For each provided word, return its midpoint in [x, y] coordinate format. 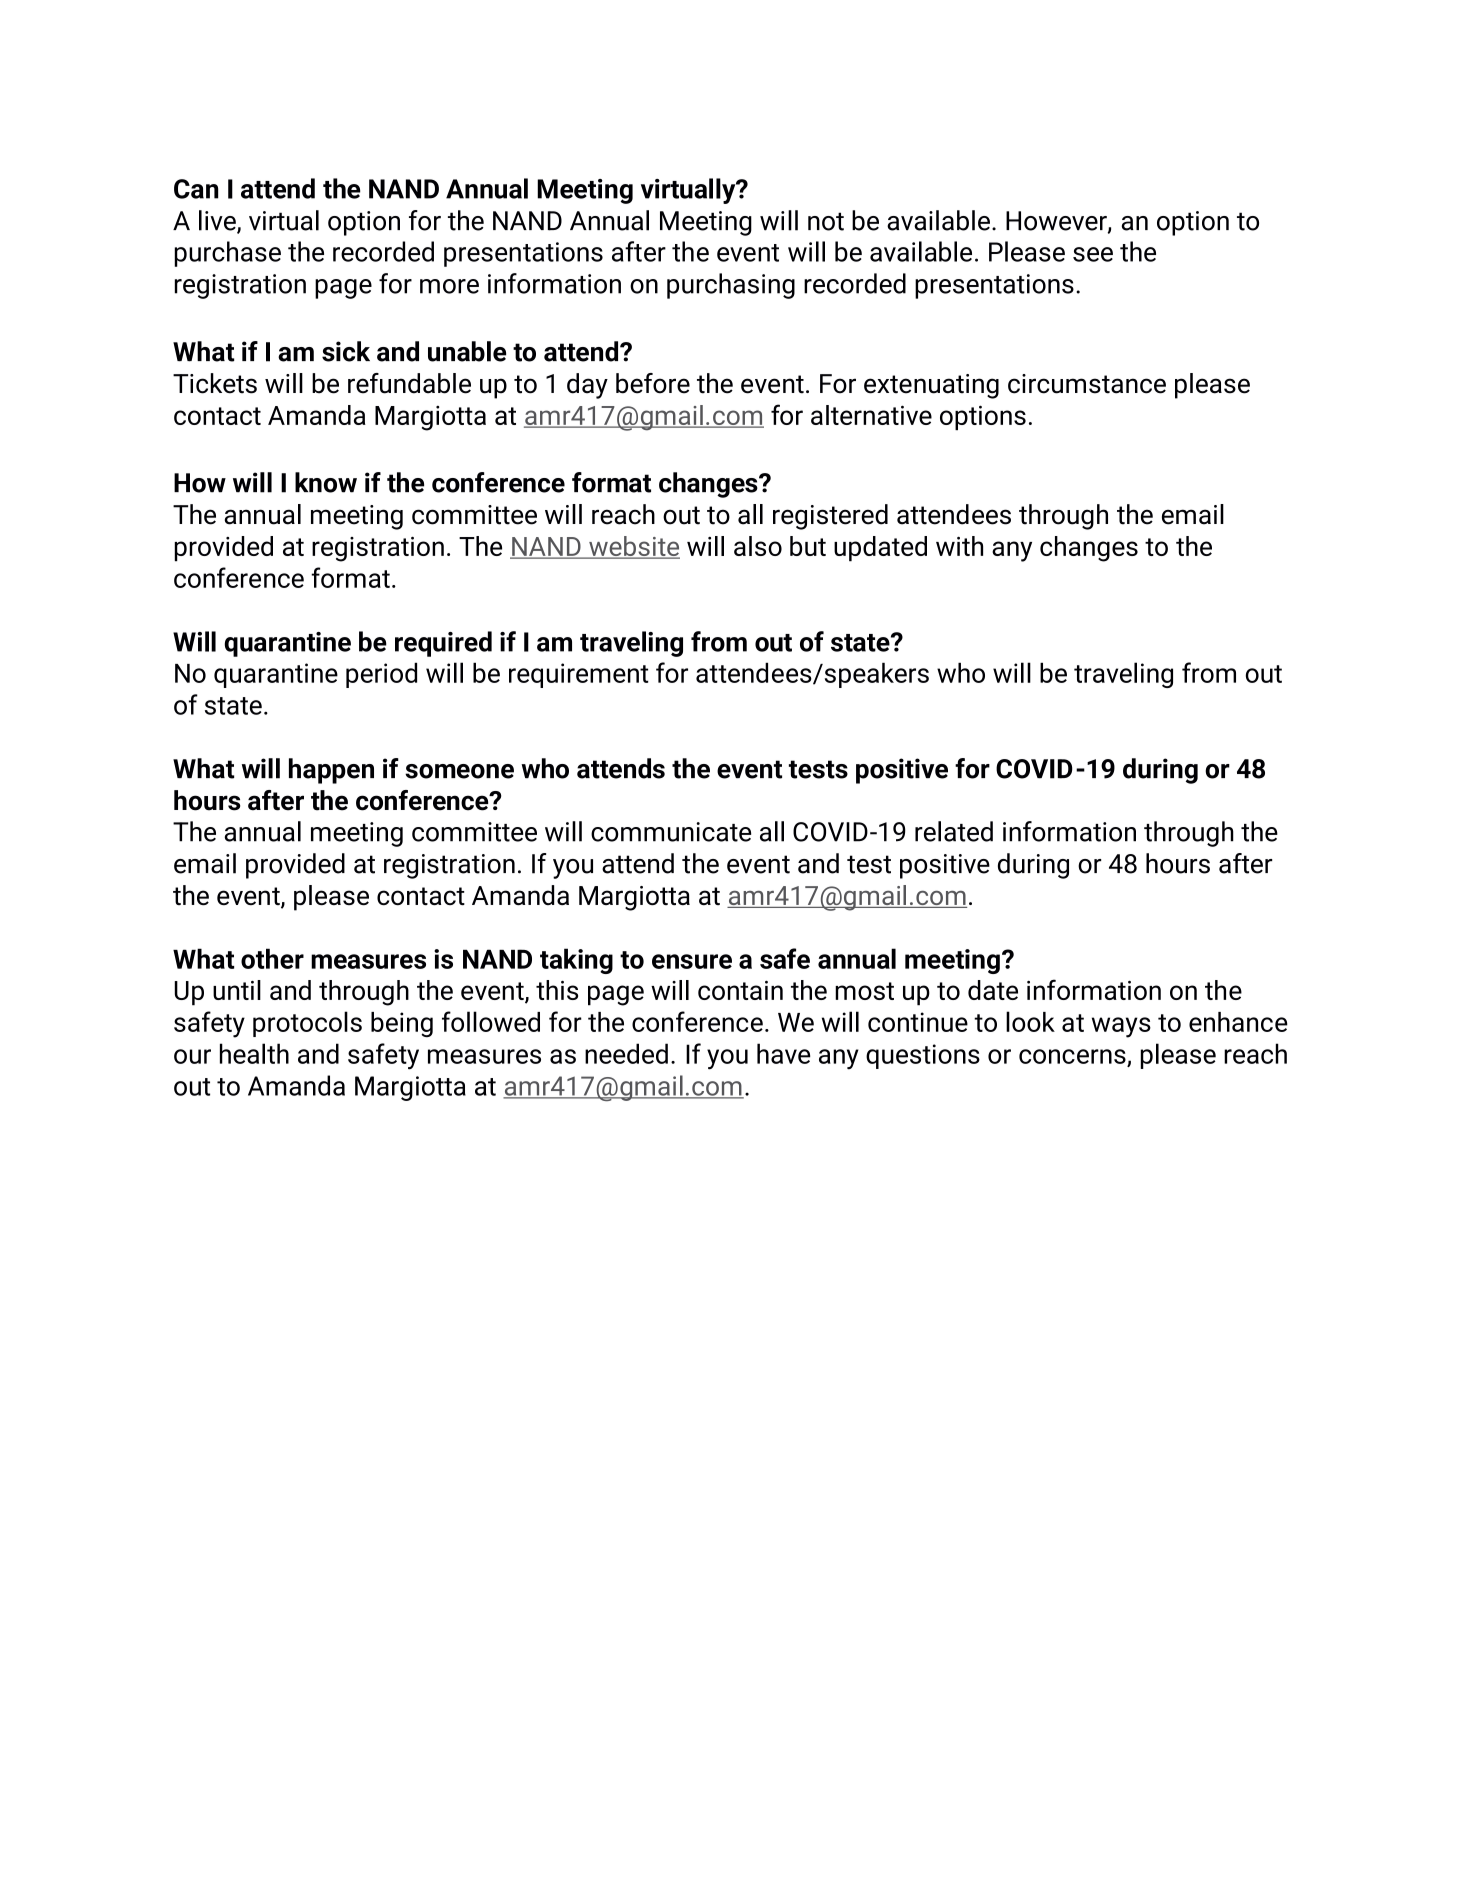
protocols [307, 1024]
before [653, 383]
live [218, 221]
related [954, 831]
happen [331, 771]
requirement [579, 675]
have [783, 1053]
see [1093, 254]
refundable [409, 383]
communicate [671, 832]
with [959, 546]
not [826, 221]
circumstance [1087, 384]
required [443, 644]
